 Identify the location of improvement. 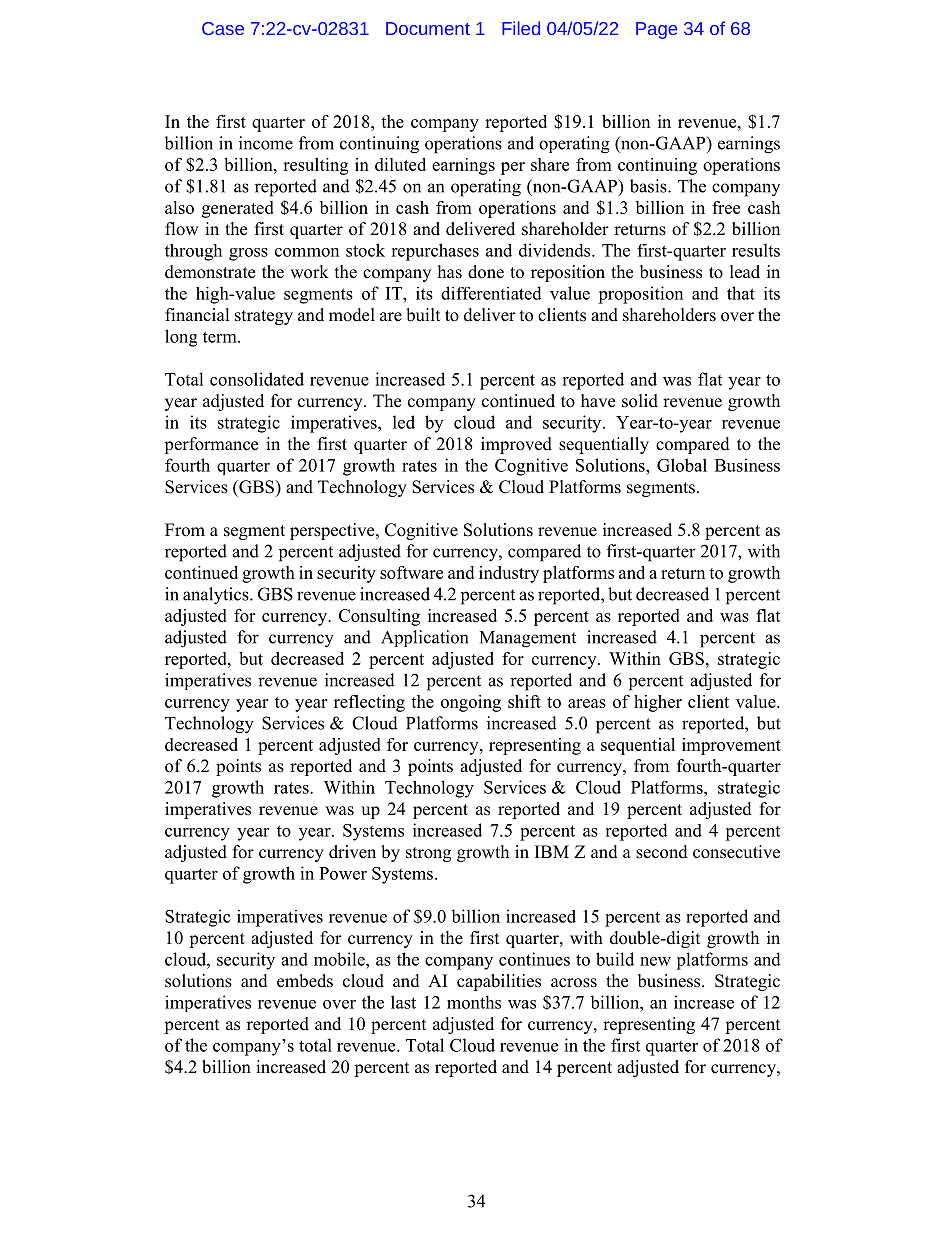
(731, 746).
